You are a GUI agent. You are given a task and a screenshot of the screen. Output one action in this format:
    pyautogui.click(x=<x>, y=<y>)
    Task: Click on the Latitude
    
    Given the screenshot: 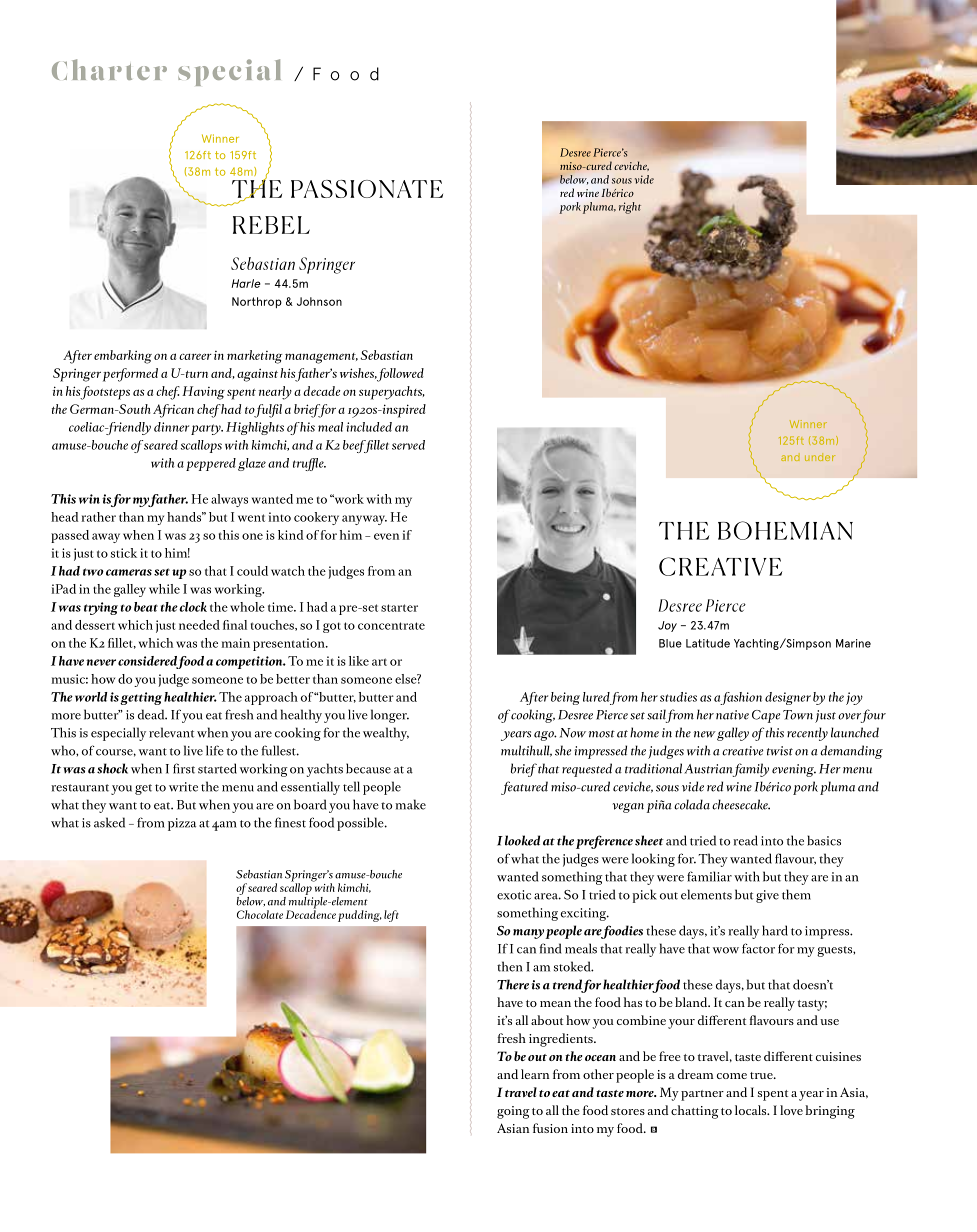 What is the action you would take?
    pyautogui.click(x=708, y=643)
